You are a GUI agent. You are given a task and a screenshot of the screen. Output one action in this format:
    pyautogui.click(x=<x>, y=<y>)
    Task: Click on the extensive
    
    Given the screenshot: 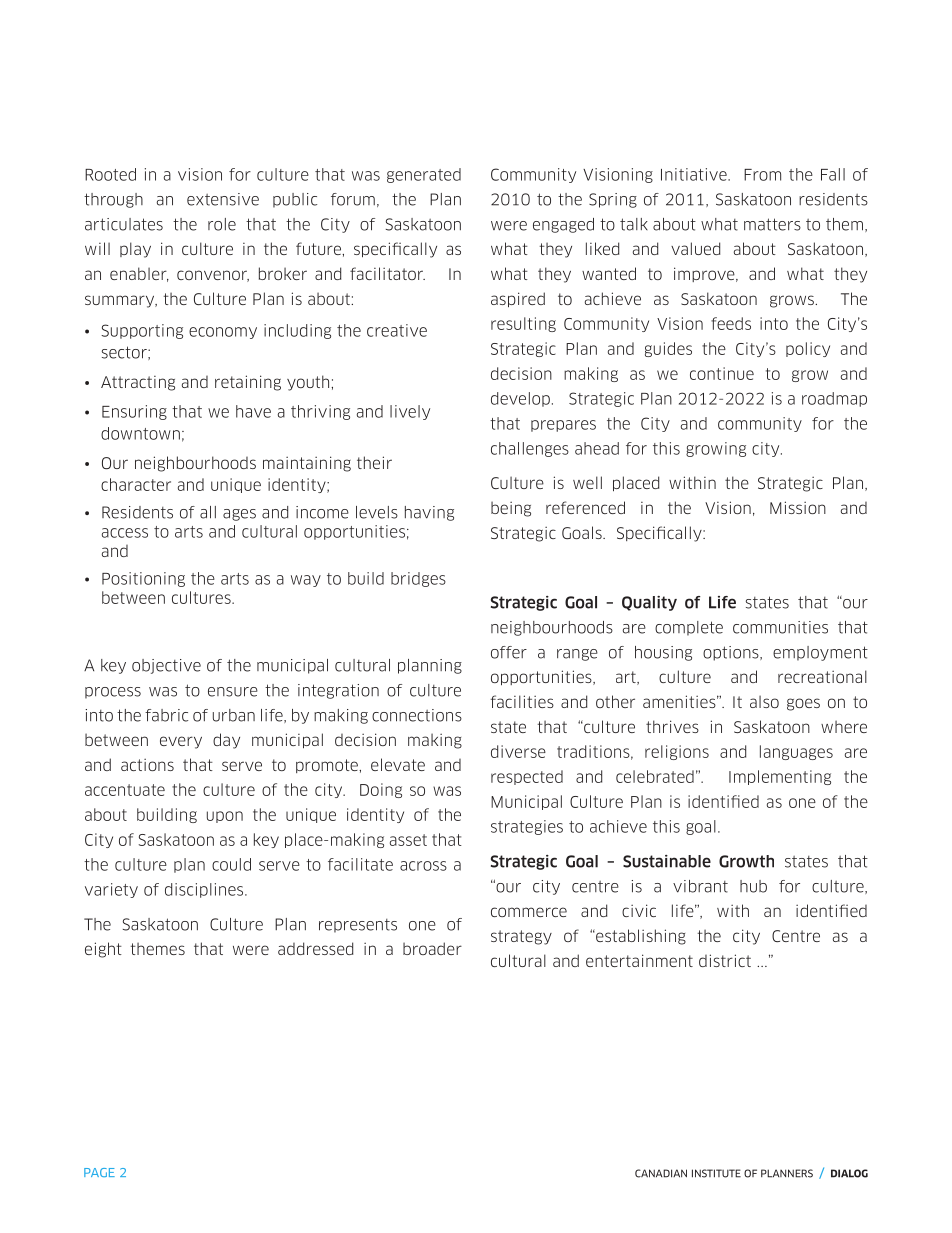 What is the action you would take?
    pyautogui.click(x=223, y=199)
